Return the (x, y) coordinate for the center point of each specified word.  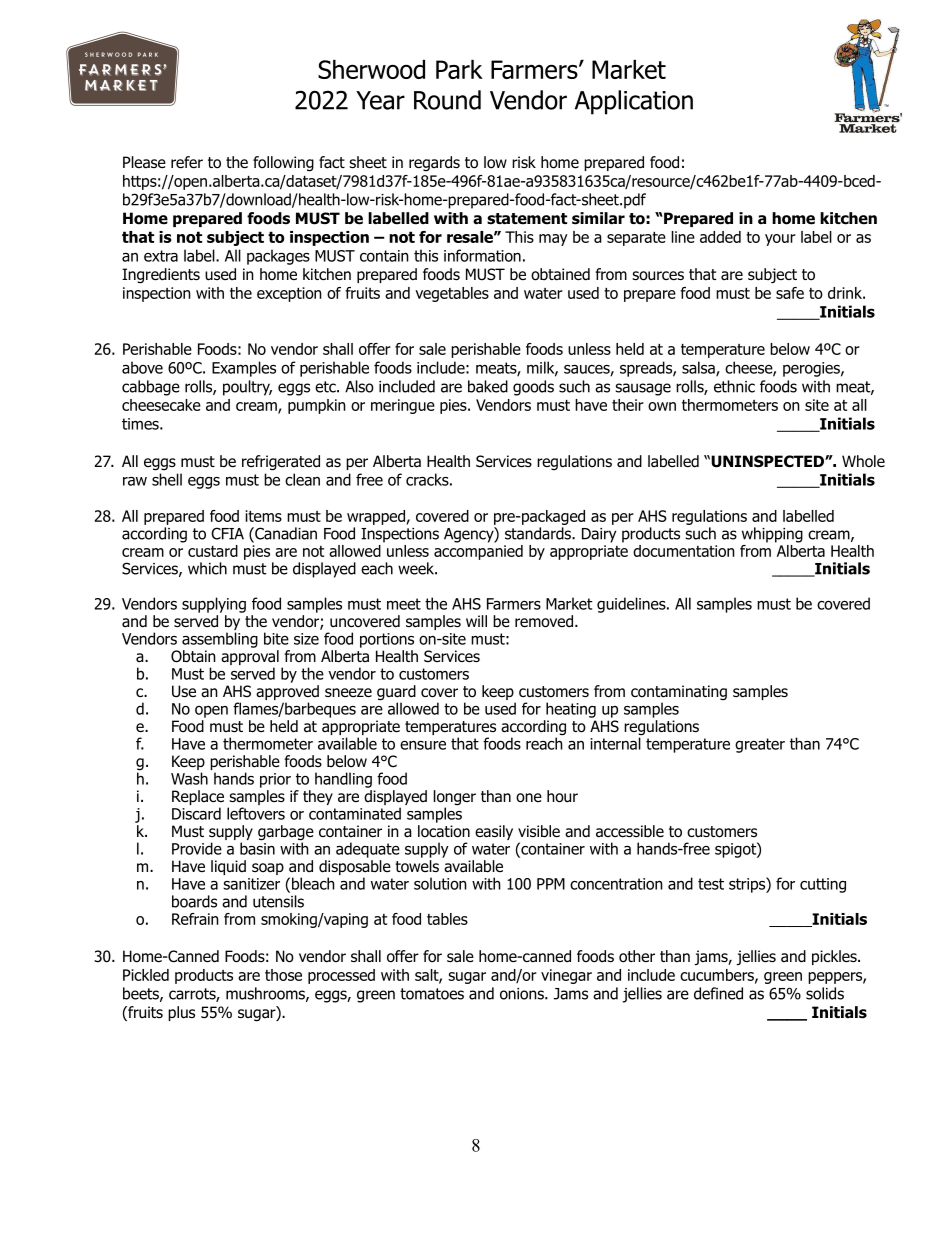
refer (187, 162)
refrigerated (281, 463)
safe (790, 293)
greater (760, 745)
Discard (196, 813)
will (476, 621)
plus (181, 1013)
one (529, 798)
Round (447, 100)
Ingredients (161, 276)
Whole (863, 461)
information (482, 255)
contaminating (679, 694)
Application (634, 102)
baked (488, 386)
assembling (220, 640)
